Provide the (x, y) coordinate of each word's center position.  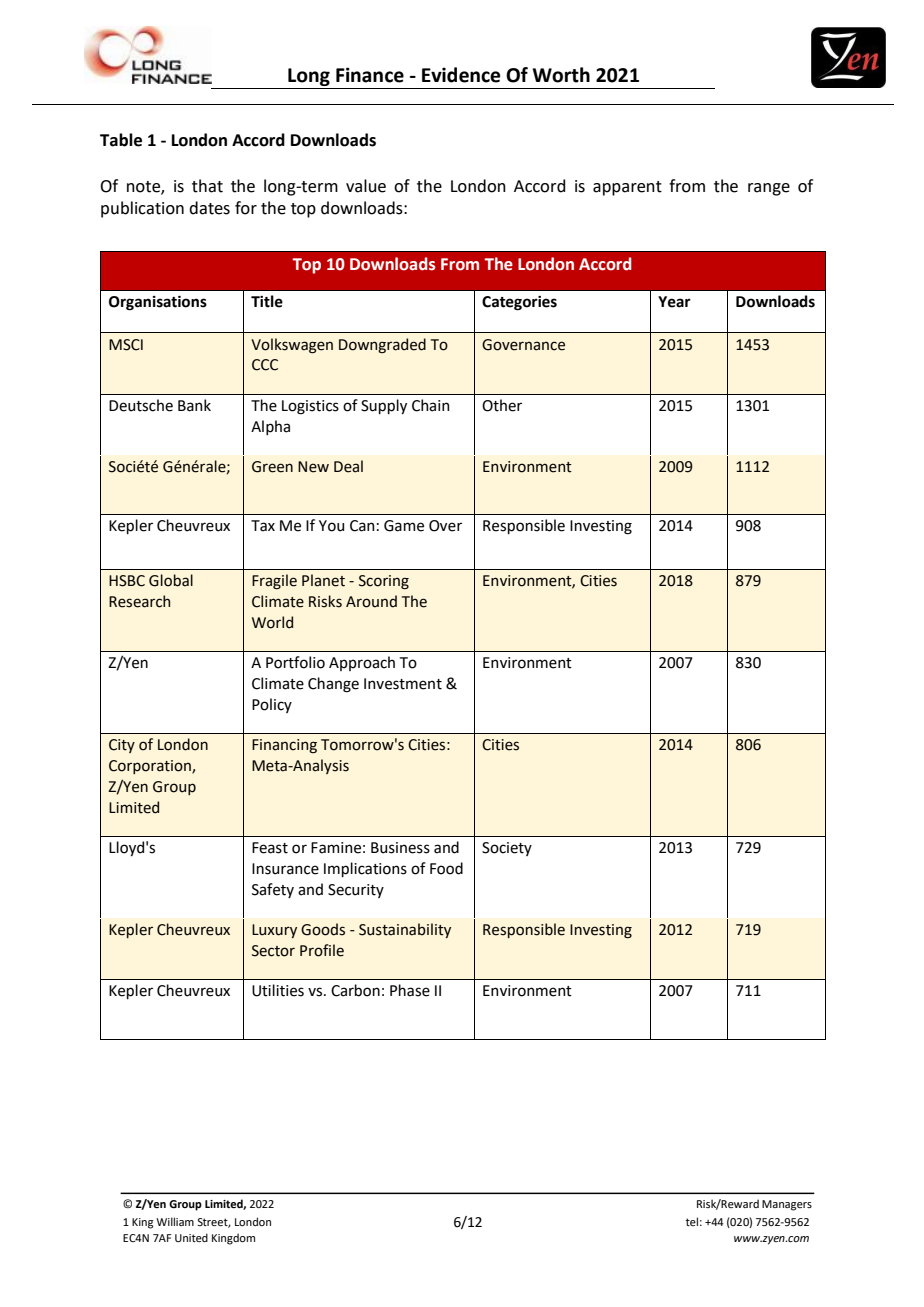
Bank (194, 405)
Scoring (384, 582)
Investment (403, 684)
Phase (410, 990)
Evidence (461, 75)
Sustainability (405, 930)
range (769, 189)
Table (121, 140)
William (175, 1221)
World (272, 622)
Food (446, 868)
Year (674, 302)
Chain (431, 405)
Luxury (274, 931)
